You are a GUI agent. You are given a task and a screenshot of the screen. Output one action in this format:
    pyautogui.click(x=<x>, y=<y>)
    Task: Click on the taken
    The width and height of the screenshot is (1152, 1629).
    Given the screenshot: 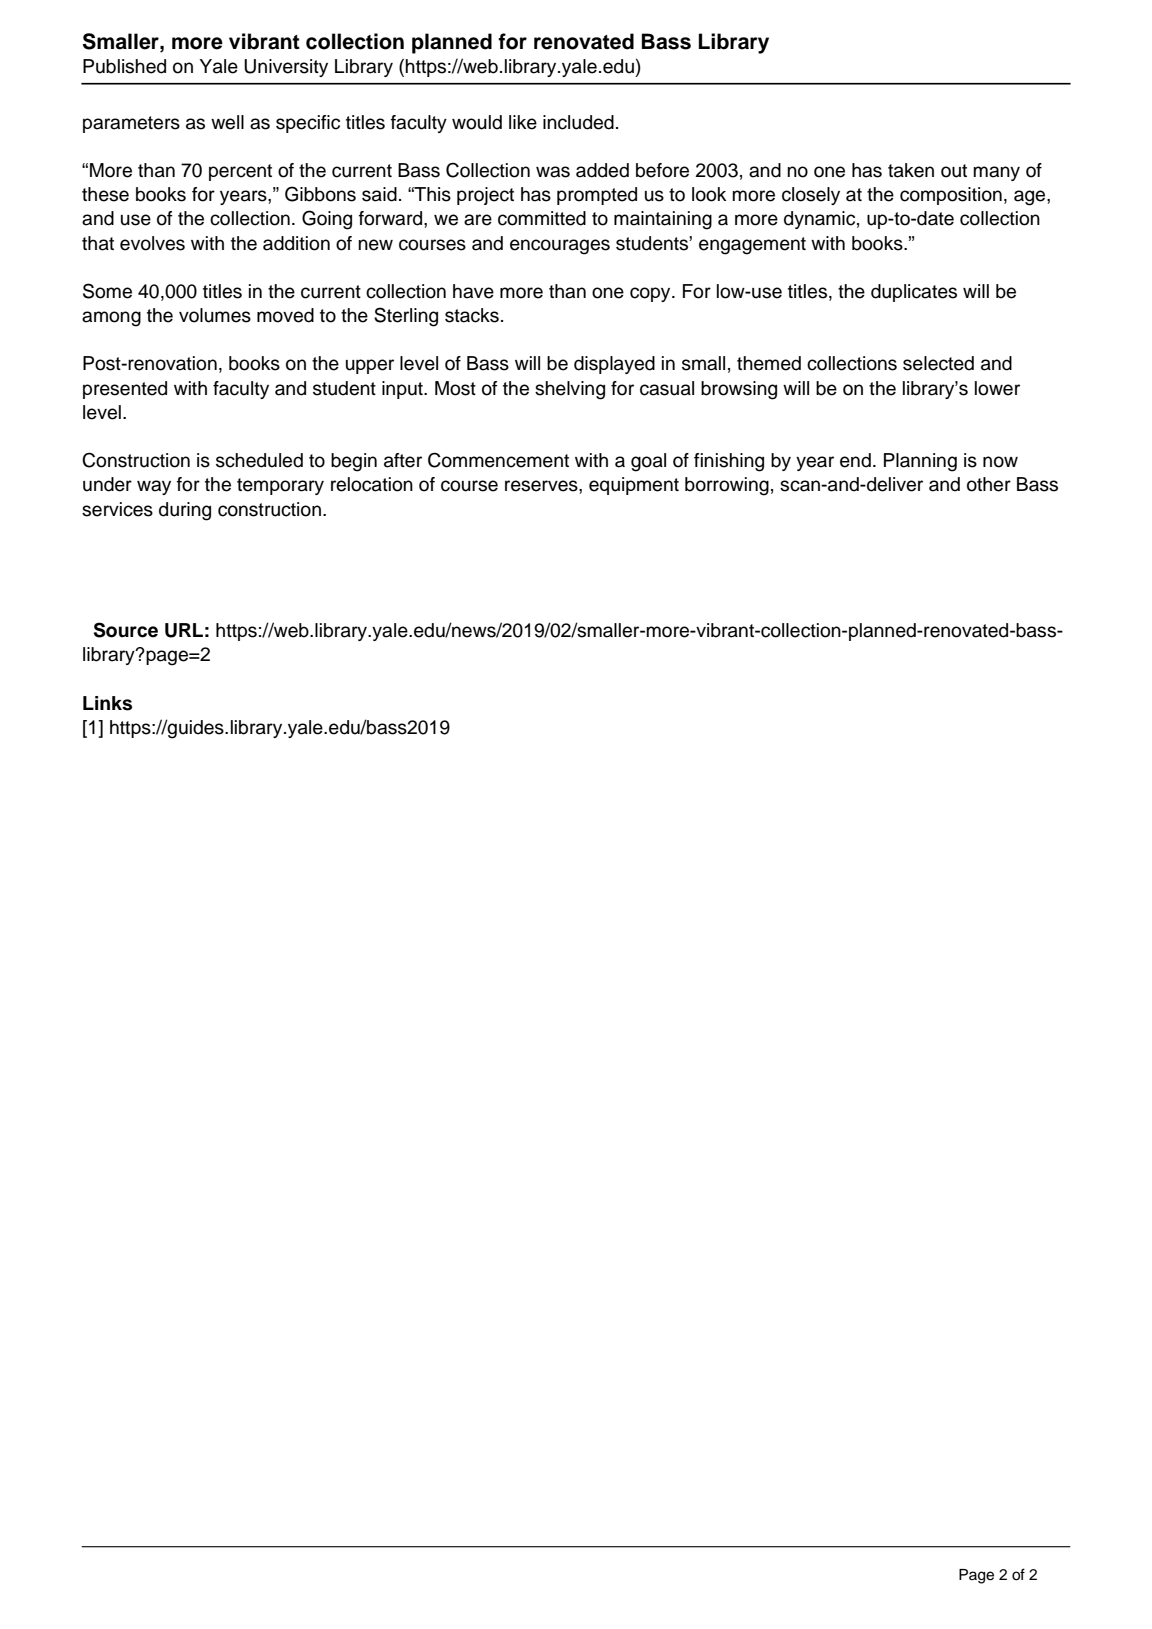 What is the action you would take?
    pyautogui.click(x=911, y=170)
